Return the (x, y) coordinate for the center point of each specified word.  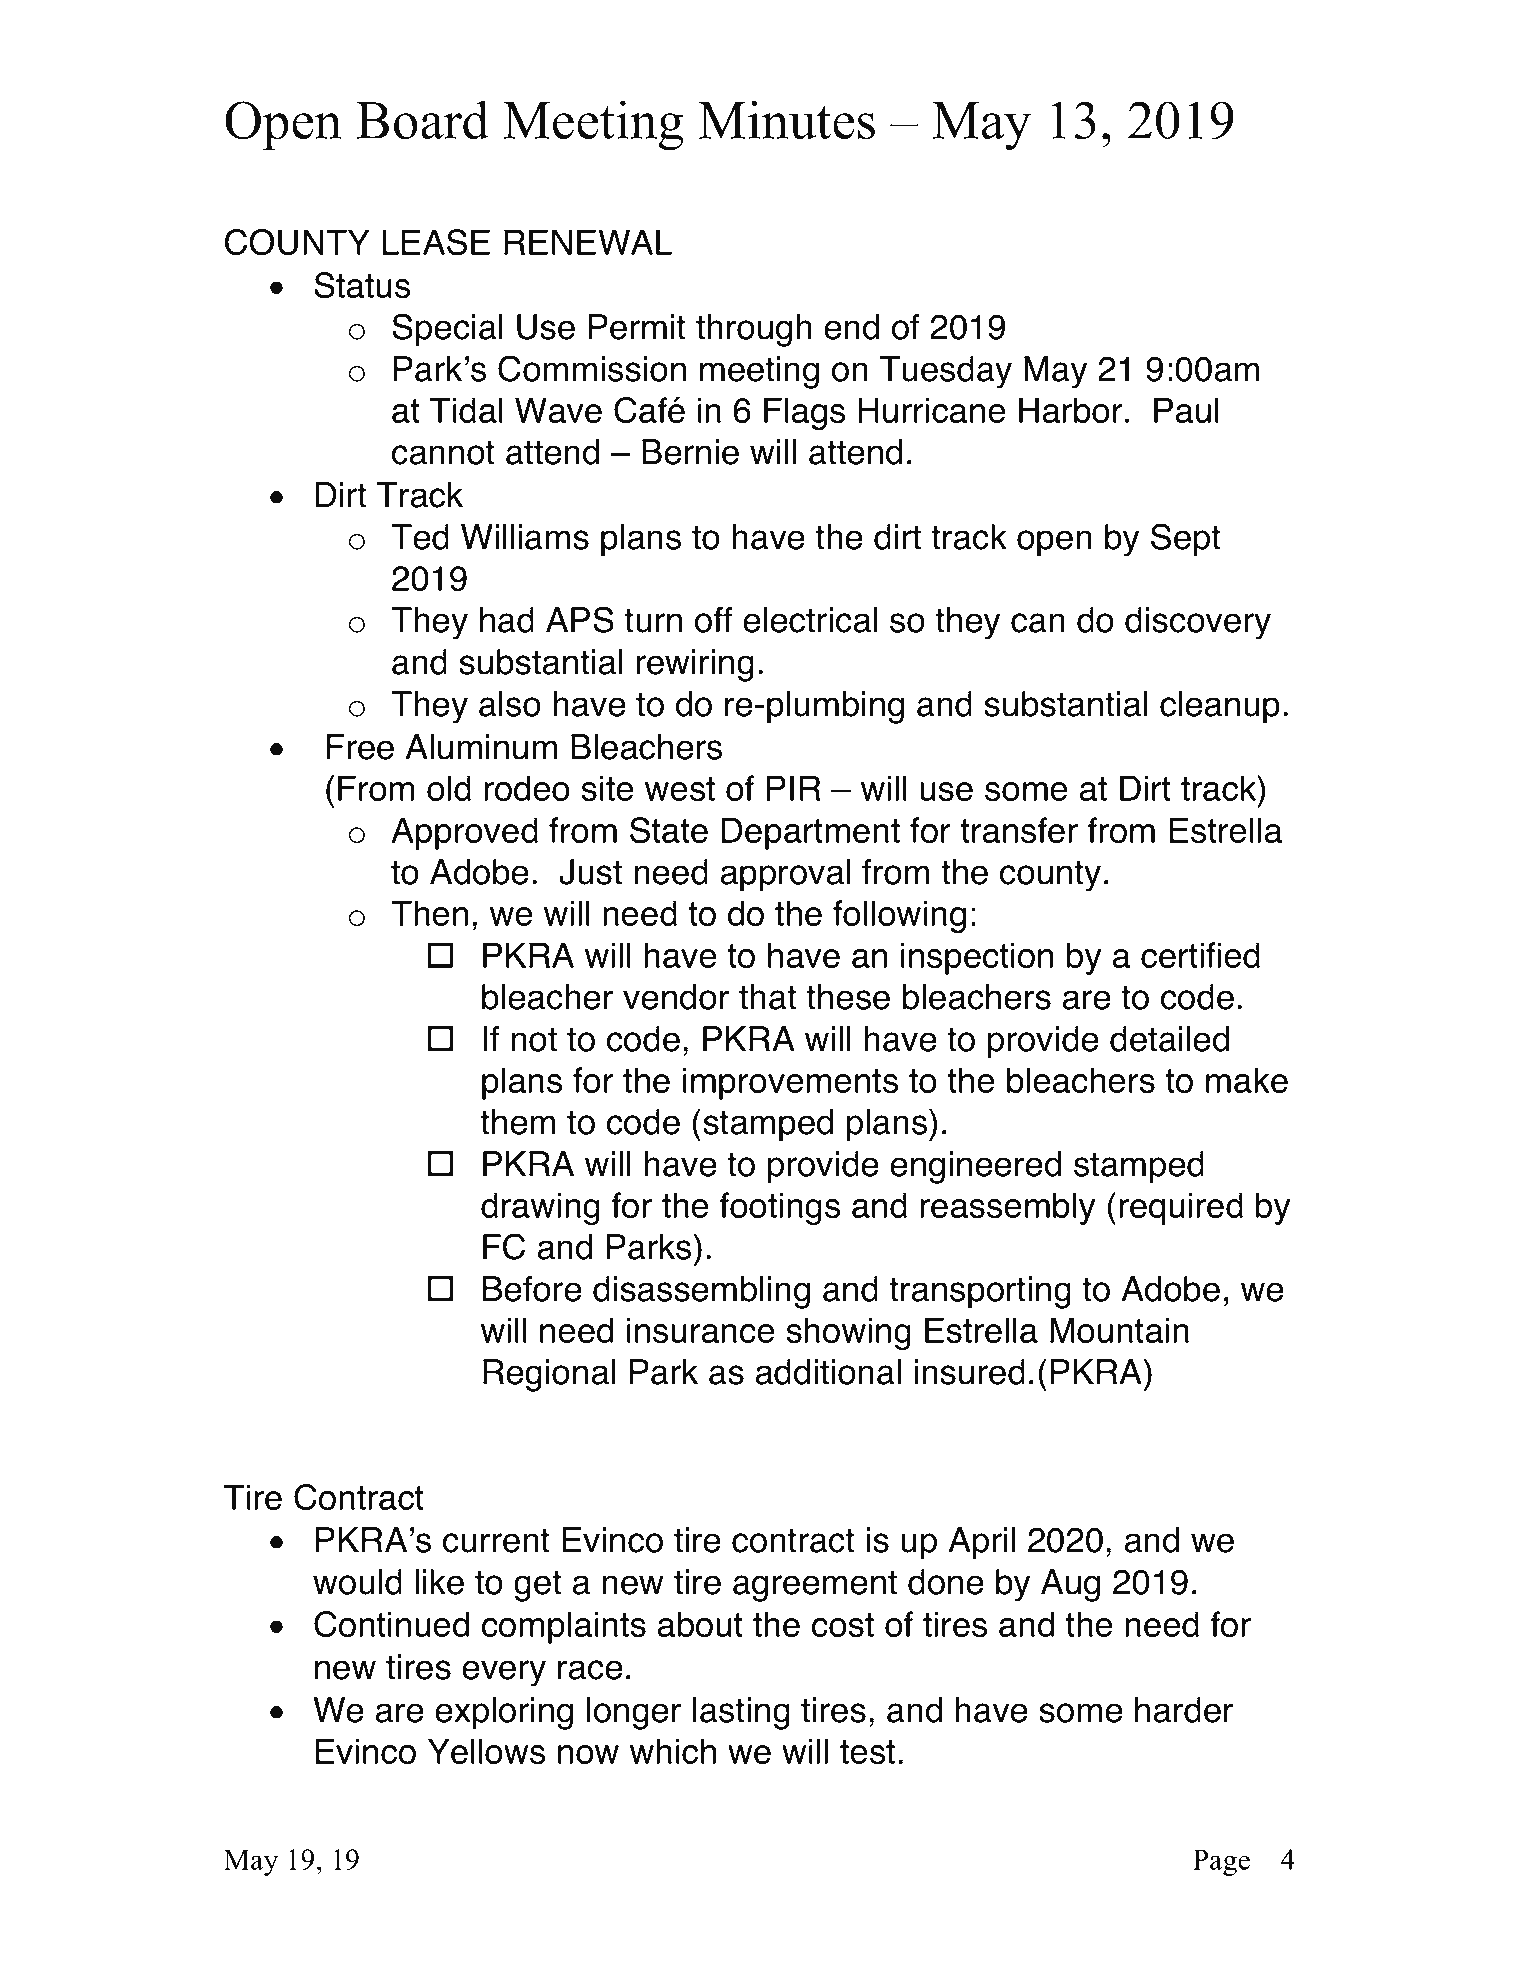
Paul (1186, 410)
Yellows (486, 1751)
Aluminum (481, 747)
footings (780, 1208)
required (1181, 1208)
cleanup (1220, 707)
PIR (794, 788)
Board (422, 120)
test (867, 1752)
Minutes (787, 120)
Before (532, 1289)
